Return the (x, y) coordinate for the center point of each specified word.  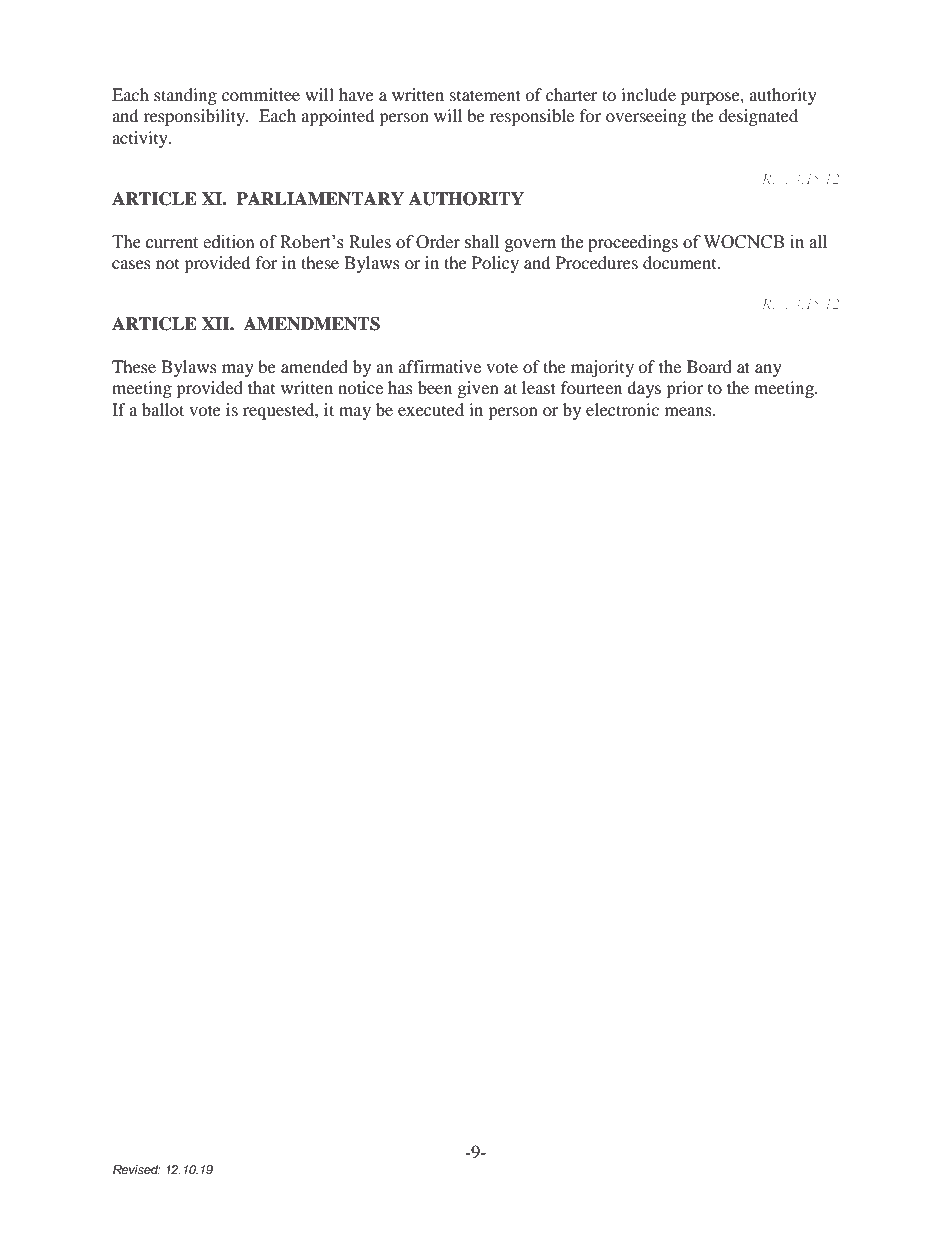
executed (431, 409)
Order (438, 242)
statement (485, 95)
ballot (163, 409)
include (648, 94)
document (681, 262)
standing (185, 96)
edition (229, 242)
